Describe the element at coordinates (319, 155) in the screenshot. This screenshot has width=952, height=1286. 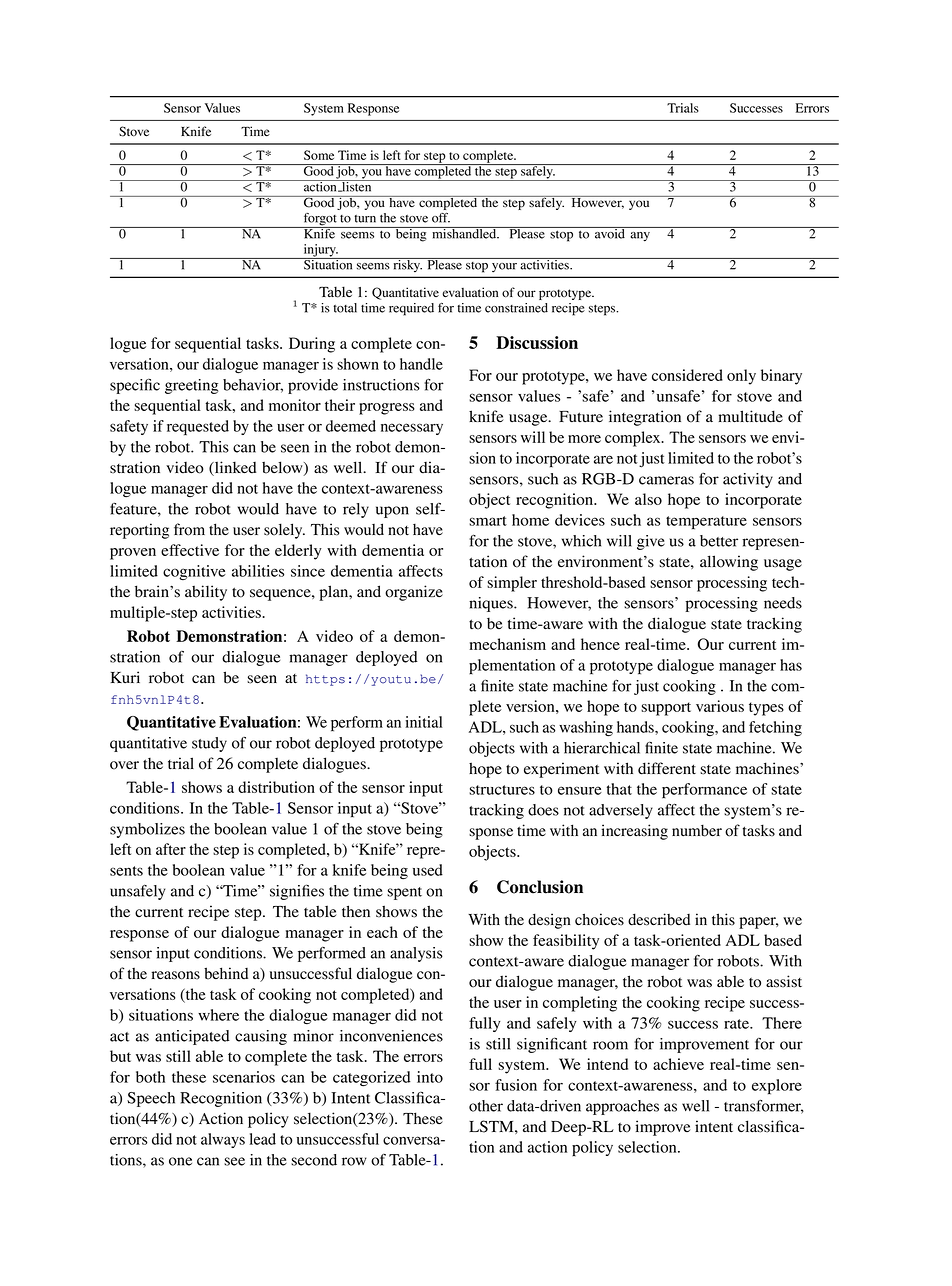
I see `Some` at that location.
